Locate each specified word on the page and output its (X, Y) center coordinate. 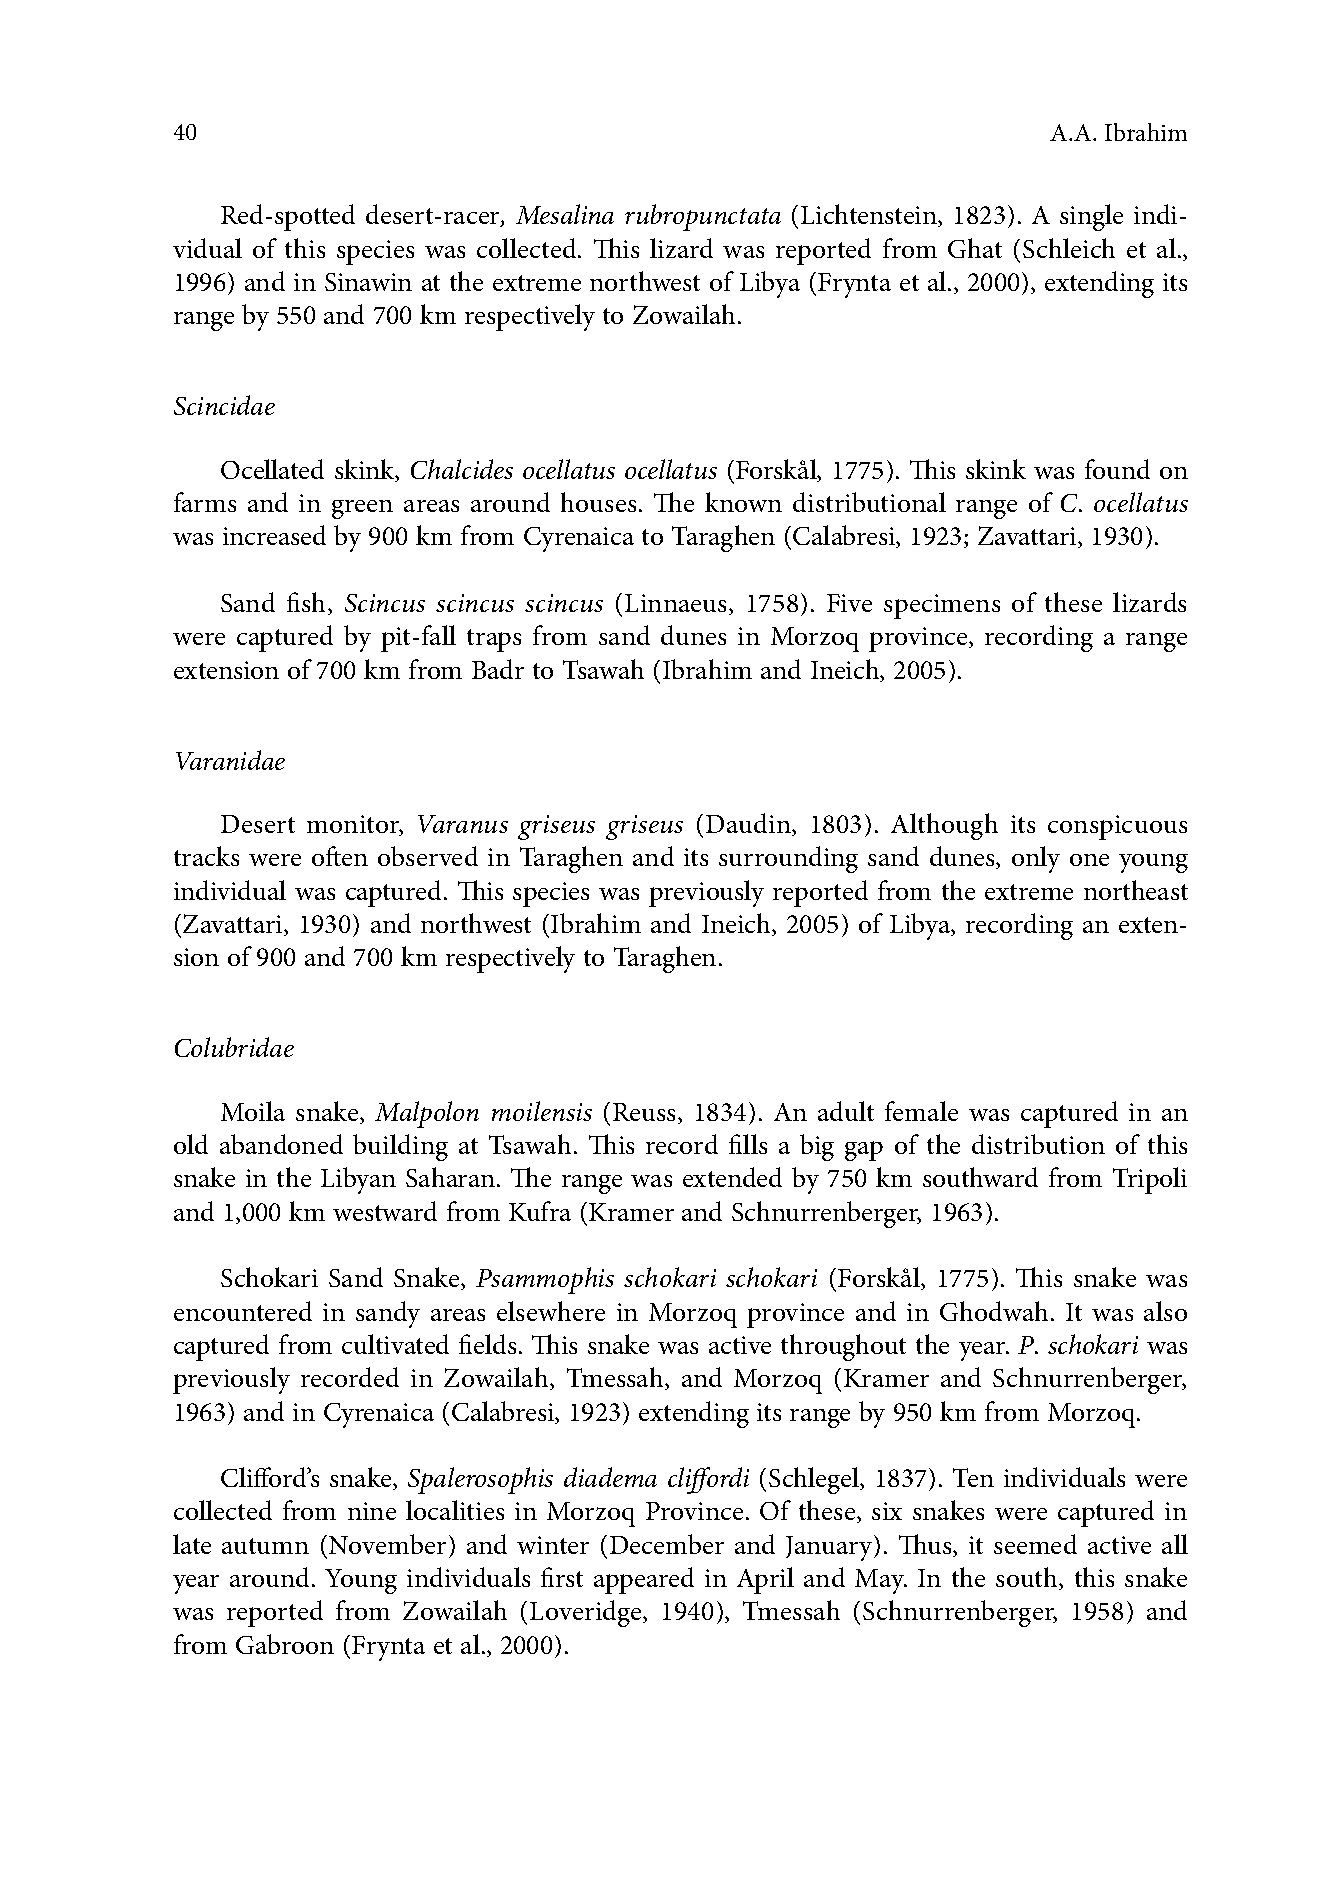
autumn (265, 1546)
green (362, 509)
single (1091, 217)
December (667, 1544)
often (340, 856)
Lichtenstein (870, 215)
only (1036, 859)
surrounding (788, 859)
